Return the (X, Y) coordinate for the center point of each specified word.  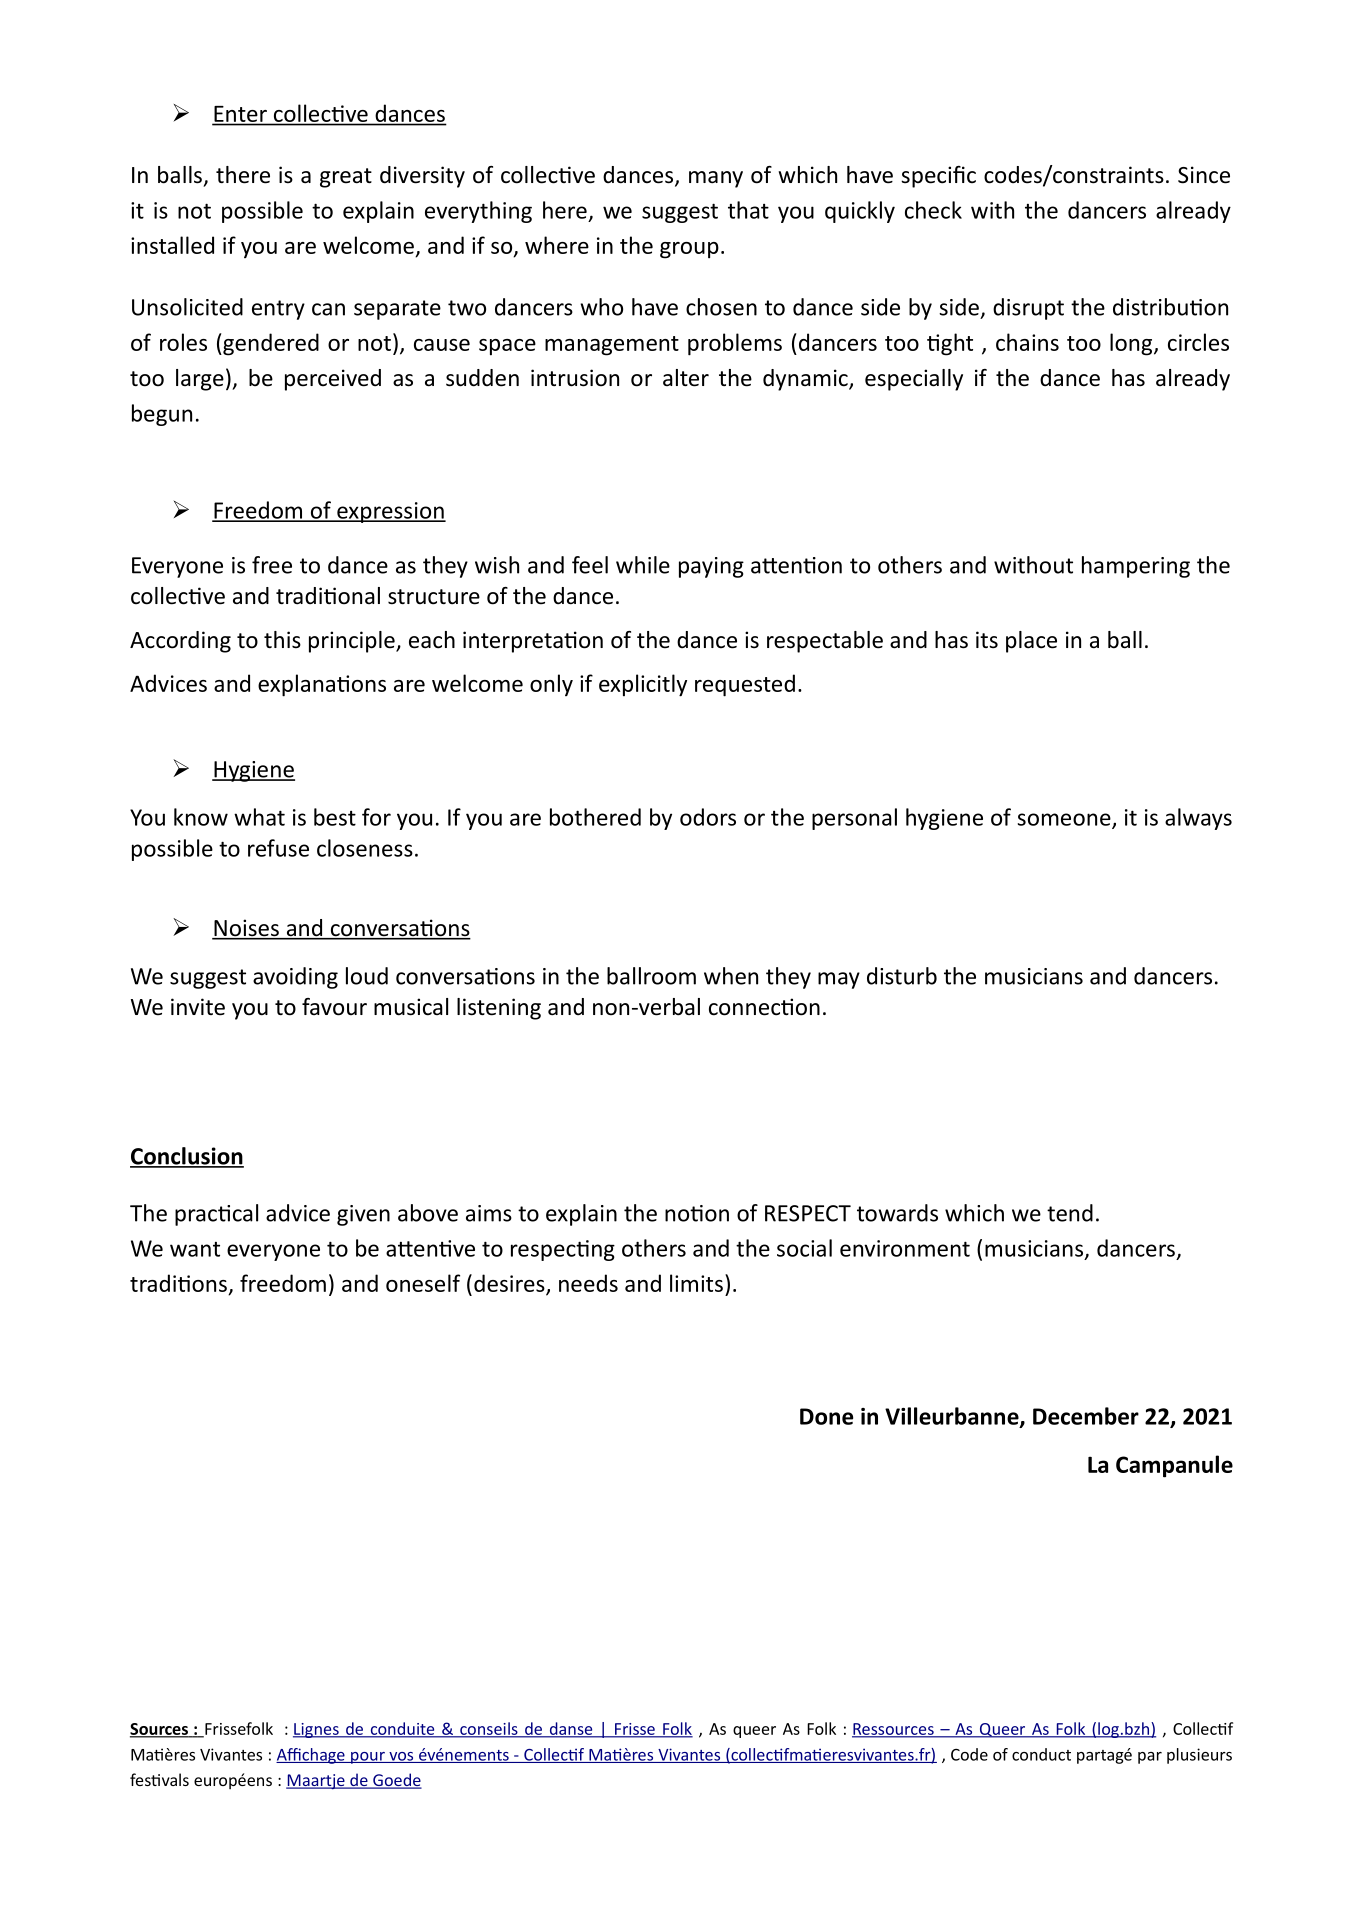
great (346, 178)
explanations (322, 685)
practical (216, 1215)
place (1031, 642)
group (689, 250)
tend (1070, 1213)
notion (697, 1213)
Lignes (317, 1730)
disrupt (1028, 309)
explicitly (643, 685)
